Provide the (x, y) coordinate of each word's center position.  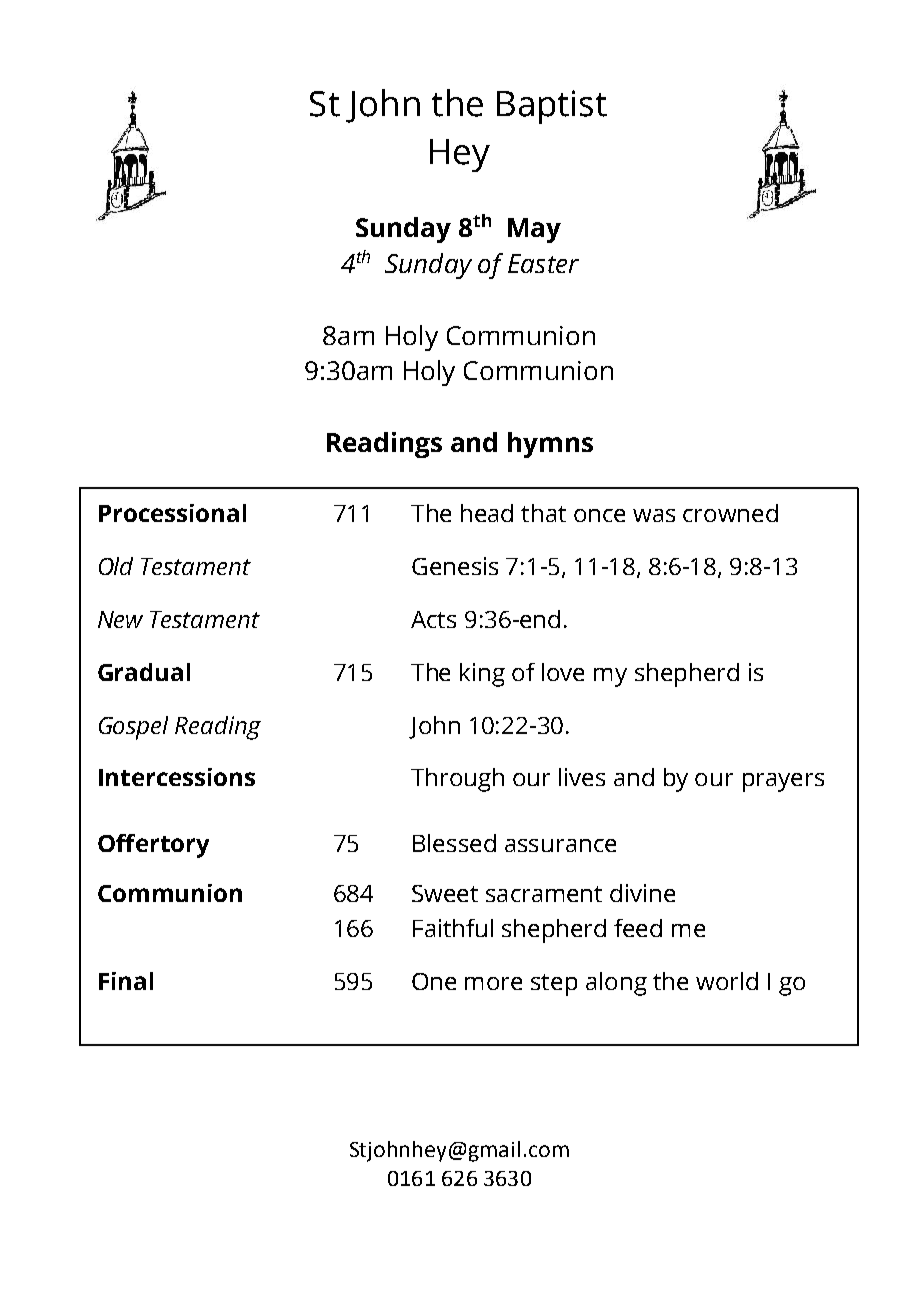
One (434, 981)
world (727, 981)
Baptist (552, 107)
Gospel (133, 728)
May (534, 230)
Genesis (455, 566)
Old (116, 566)
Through (457, 780)
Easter (543, 263)
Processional (172, 513)
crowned (730, 513)
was (654, 515)
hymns (550, 445)
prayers (783, 782)
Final (126, 981)
